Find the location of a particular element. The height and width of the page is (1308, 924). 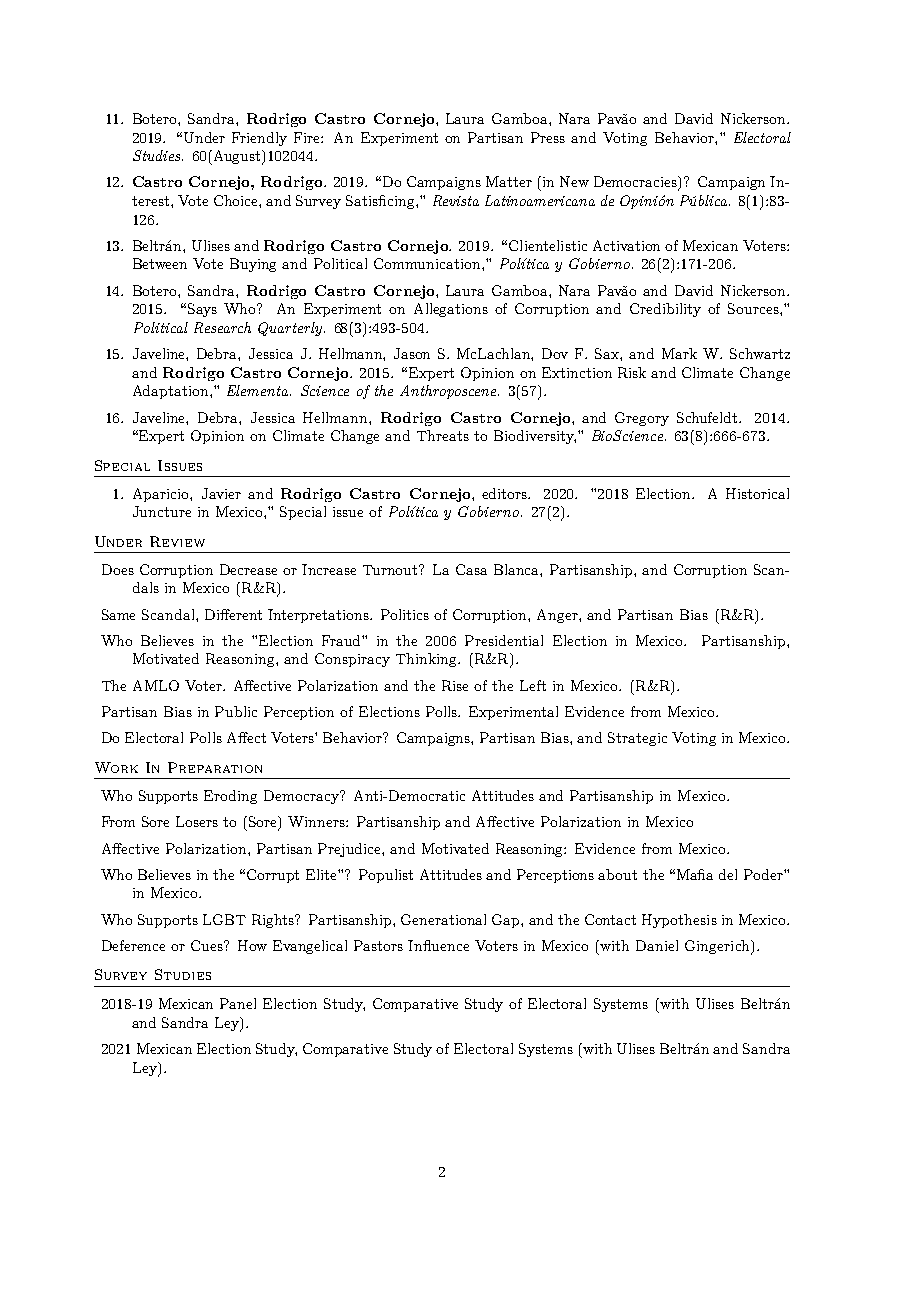

Revista is located at coordinates (456, 200).
